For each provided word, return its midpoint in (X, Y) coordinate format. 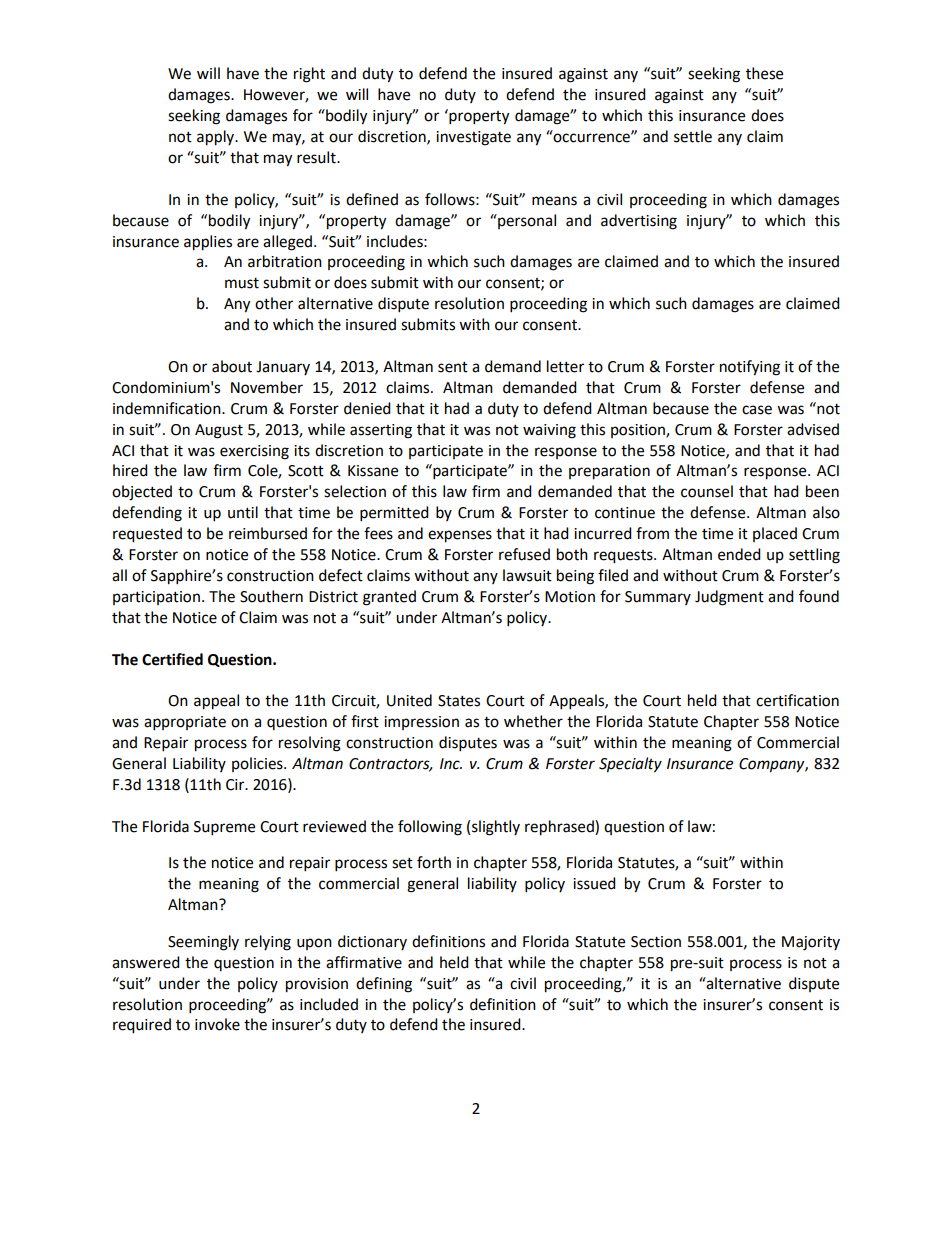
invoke (217, 1024)
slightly (496, 828)
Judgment (729, 598)
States (459, 701)
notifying (750, 368)
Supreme (224, 828)
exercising (254, 452)
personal (526, 221)
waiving (549, 431)
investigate (473, 138)
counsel (707, 491)
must (242, 283)
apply (217, 138)
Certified (172, 659)
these (764, 73)
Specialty (630, 765)
